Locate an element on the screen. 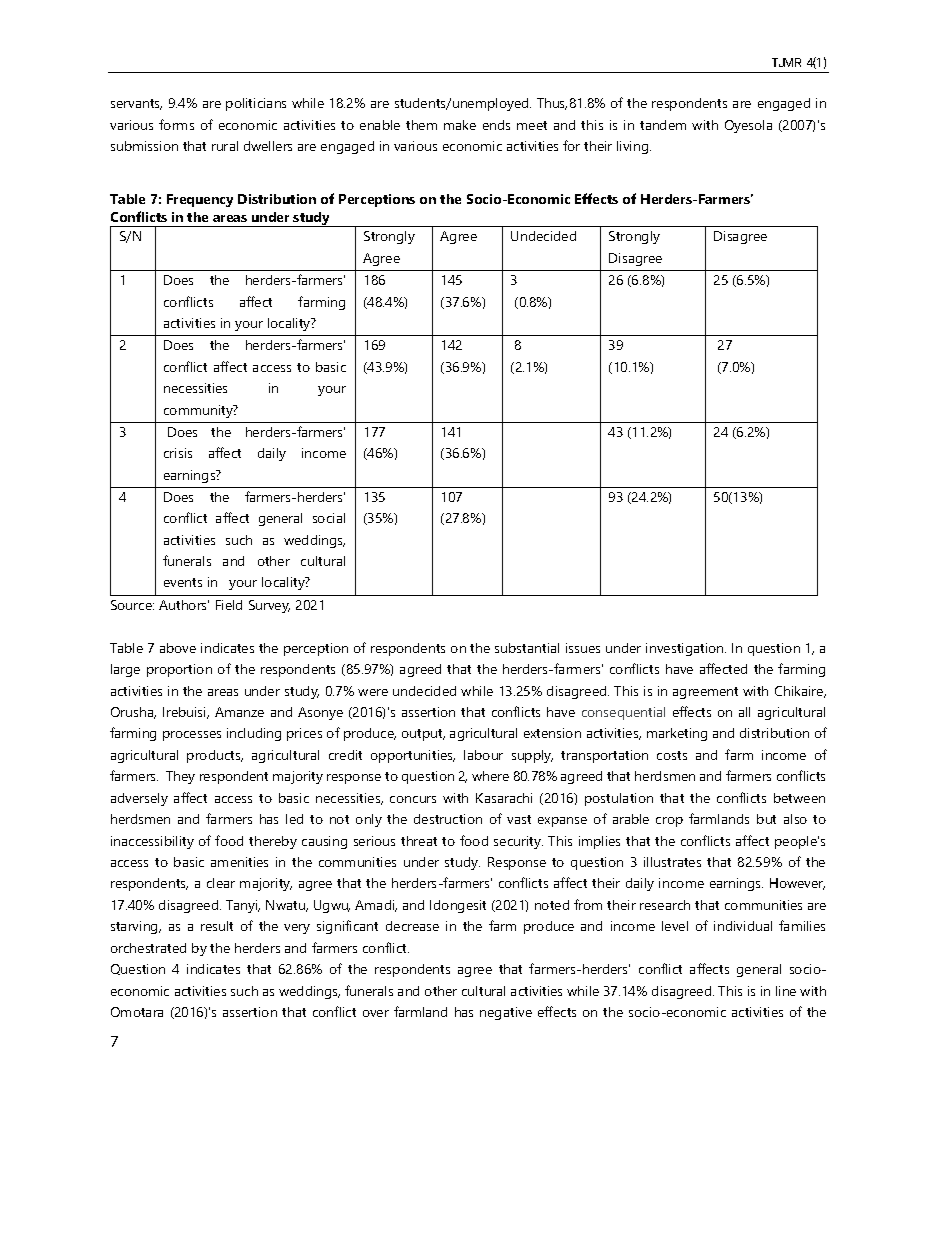  substantial is located at coordinates (527, 648).
